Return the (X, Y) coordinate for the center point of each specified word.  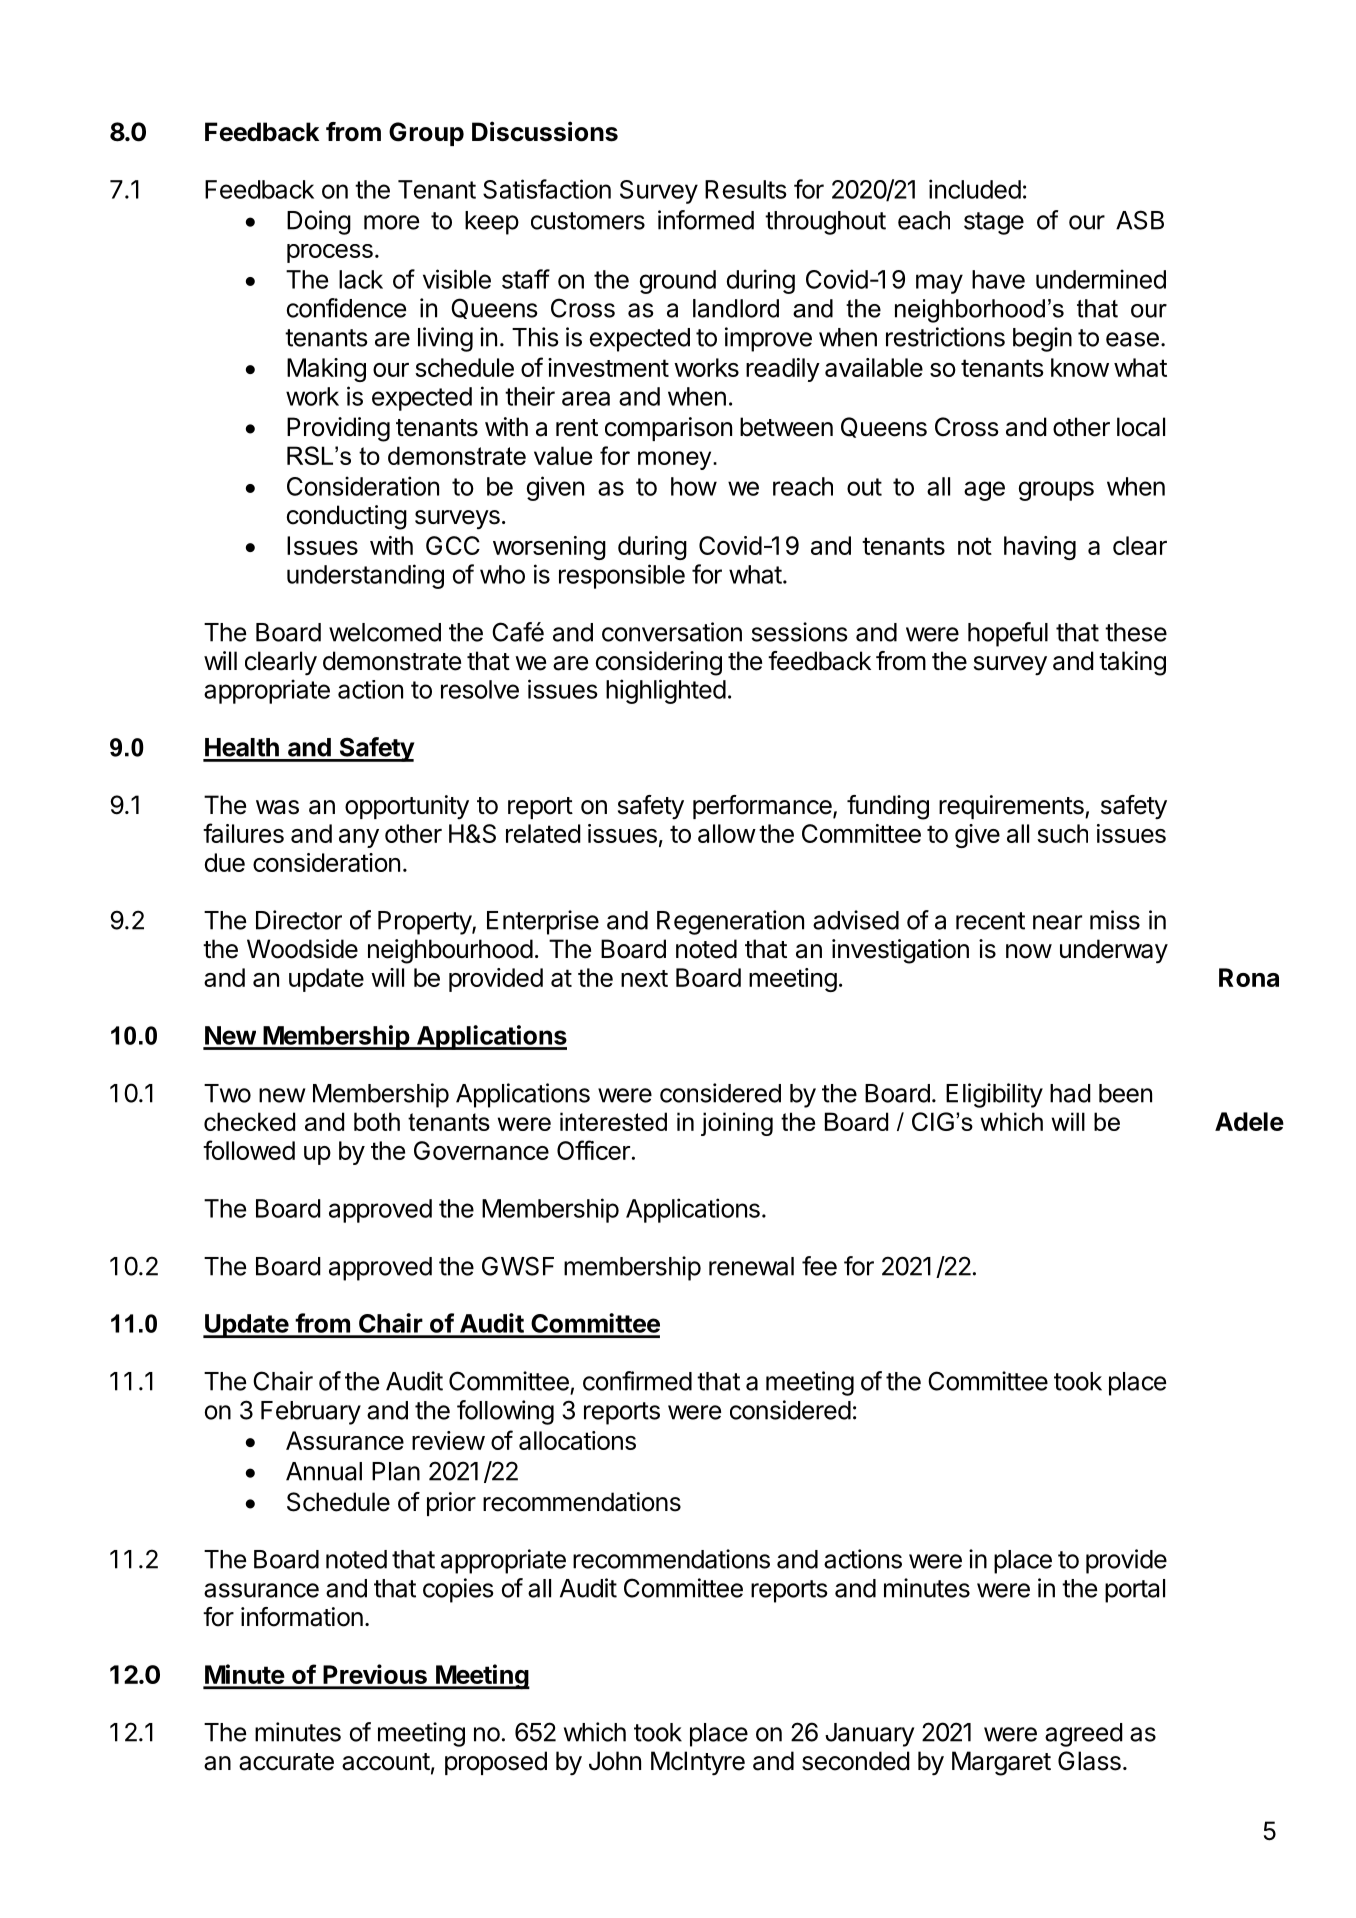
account (386, 1762)
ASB (1140, 220)
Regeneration (730, 922)
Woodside (302, 949)
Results (746, 189)
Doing (319, 222)
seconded (856, 1761)
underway (1114, 951)
